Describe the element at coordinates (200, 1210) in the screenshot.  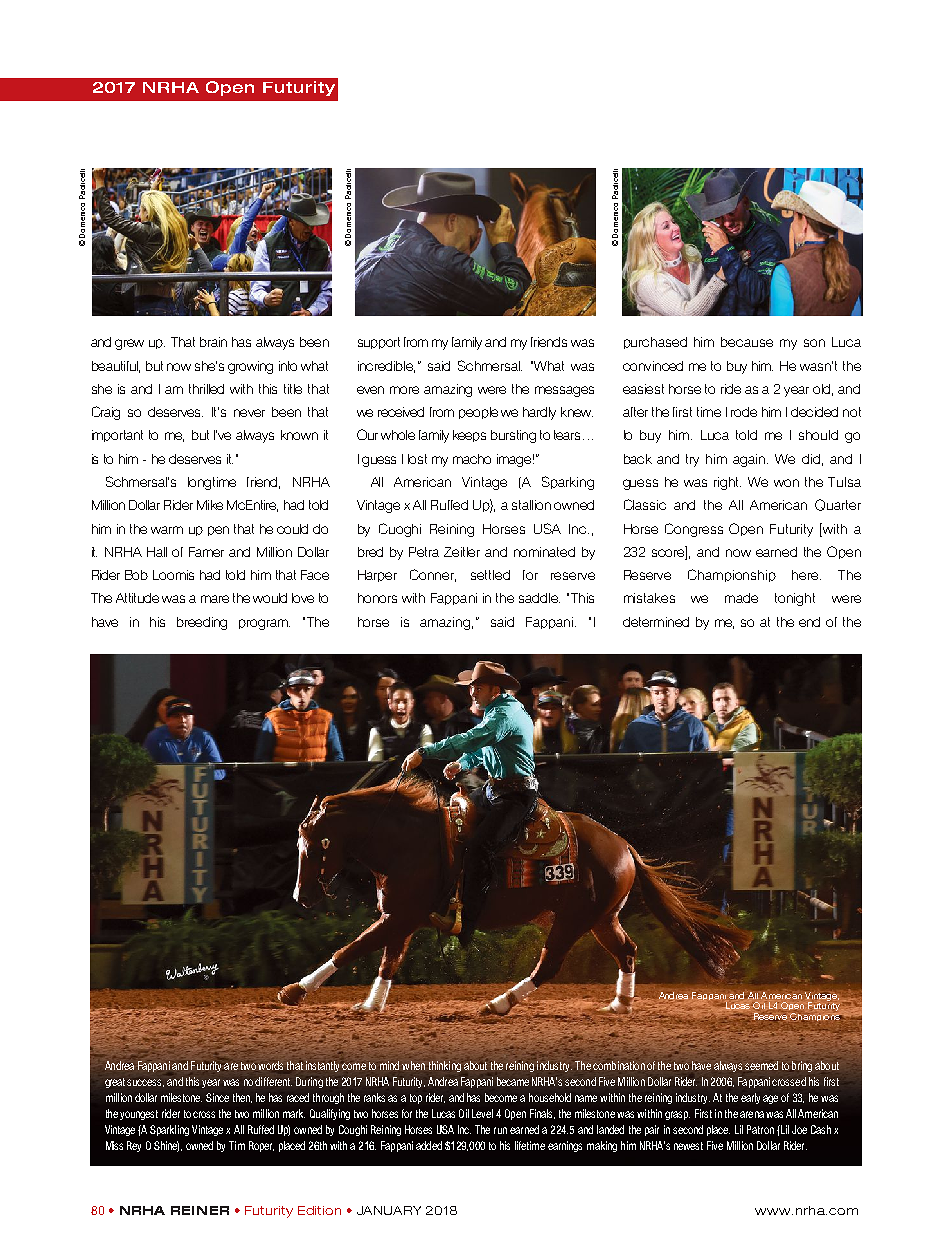
I see `REINER` at that location.
